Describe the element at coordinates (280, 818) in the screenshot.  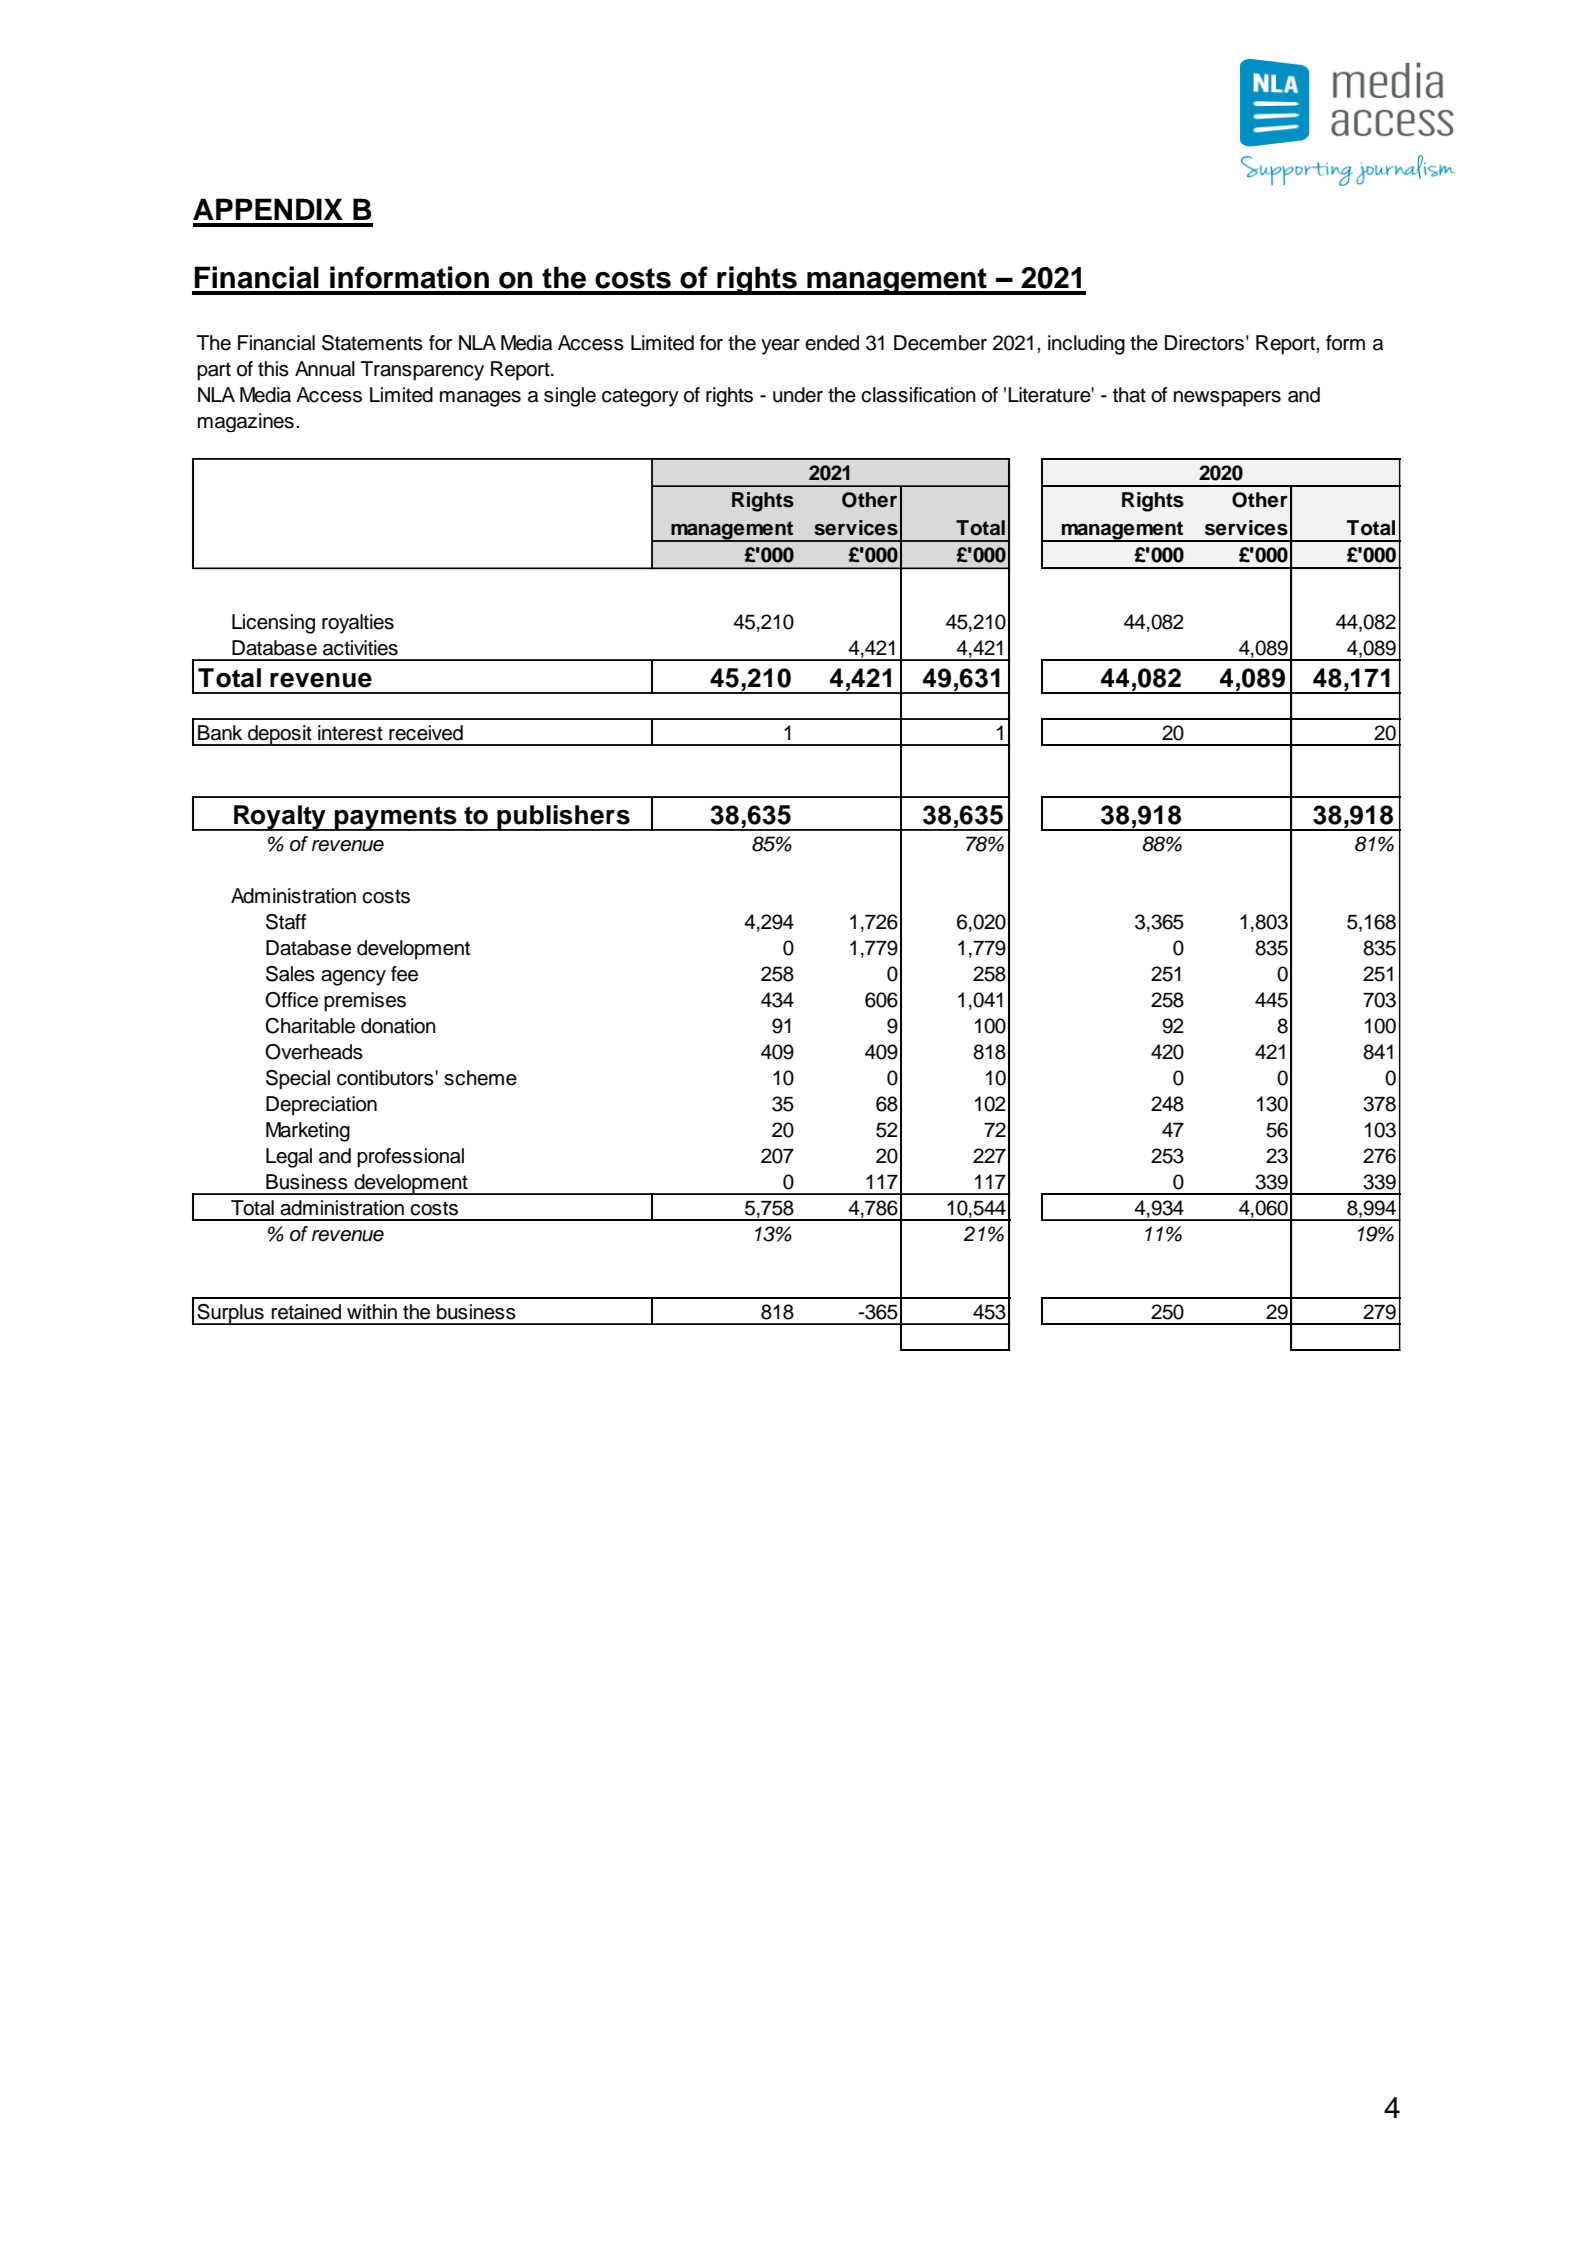
I see `Royalty` at that location.
